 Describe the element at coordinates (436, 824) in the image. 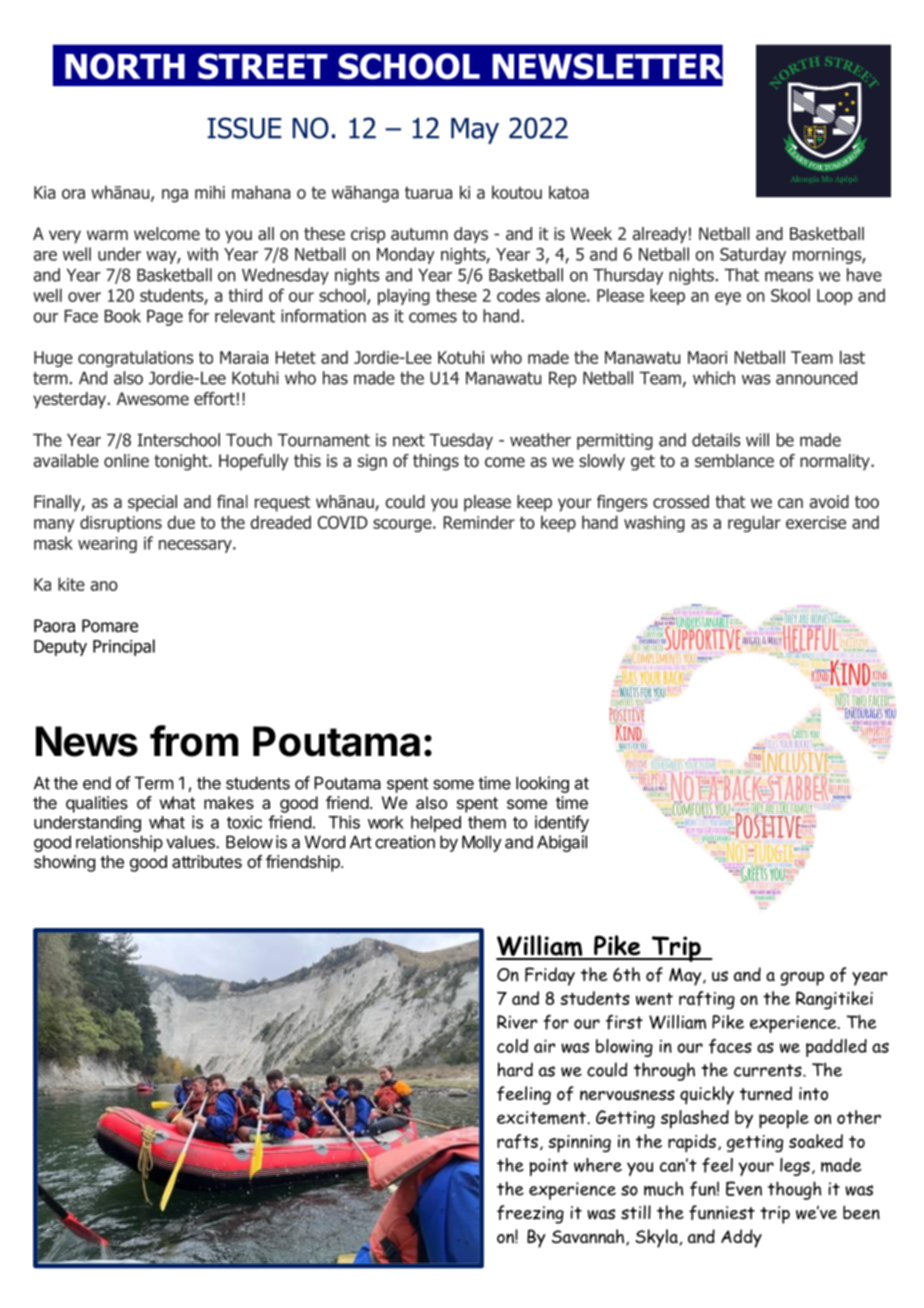

I see `helped` at that location.
